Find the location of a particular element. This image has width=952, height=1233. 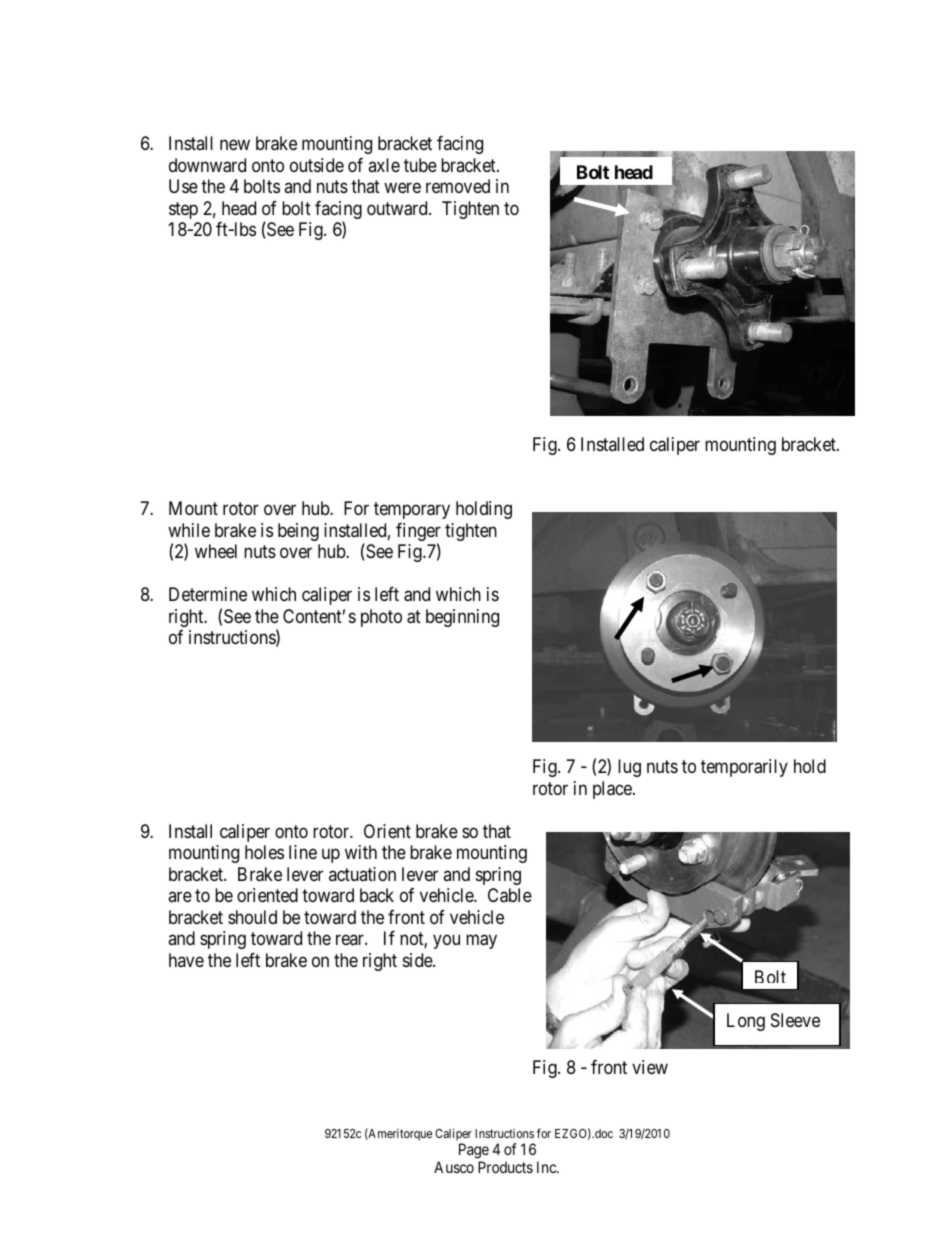

removed is located at coordinates (458, 186).
